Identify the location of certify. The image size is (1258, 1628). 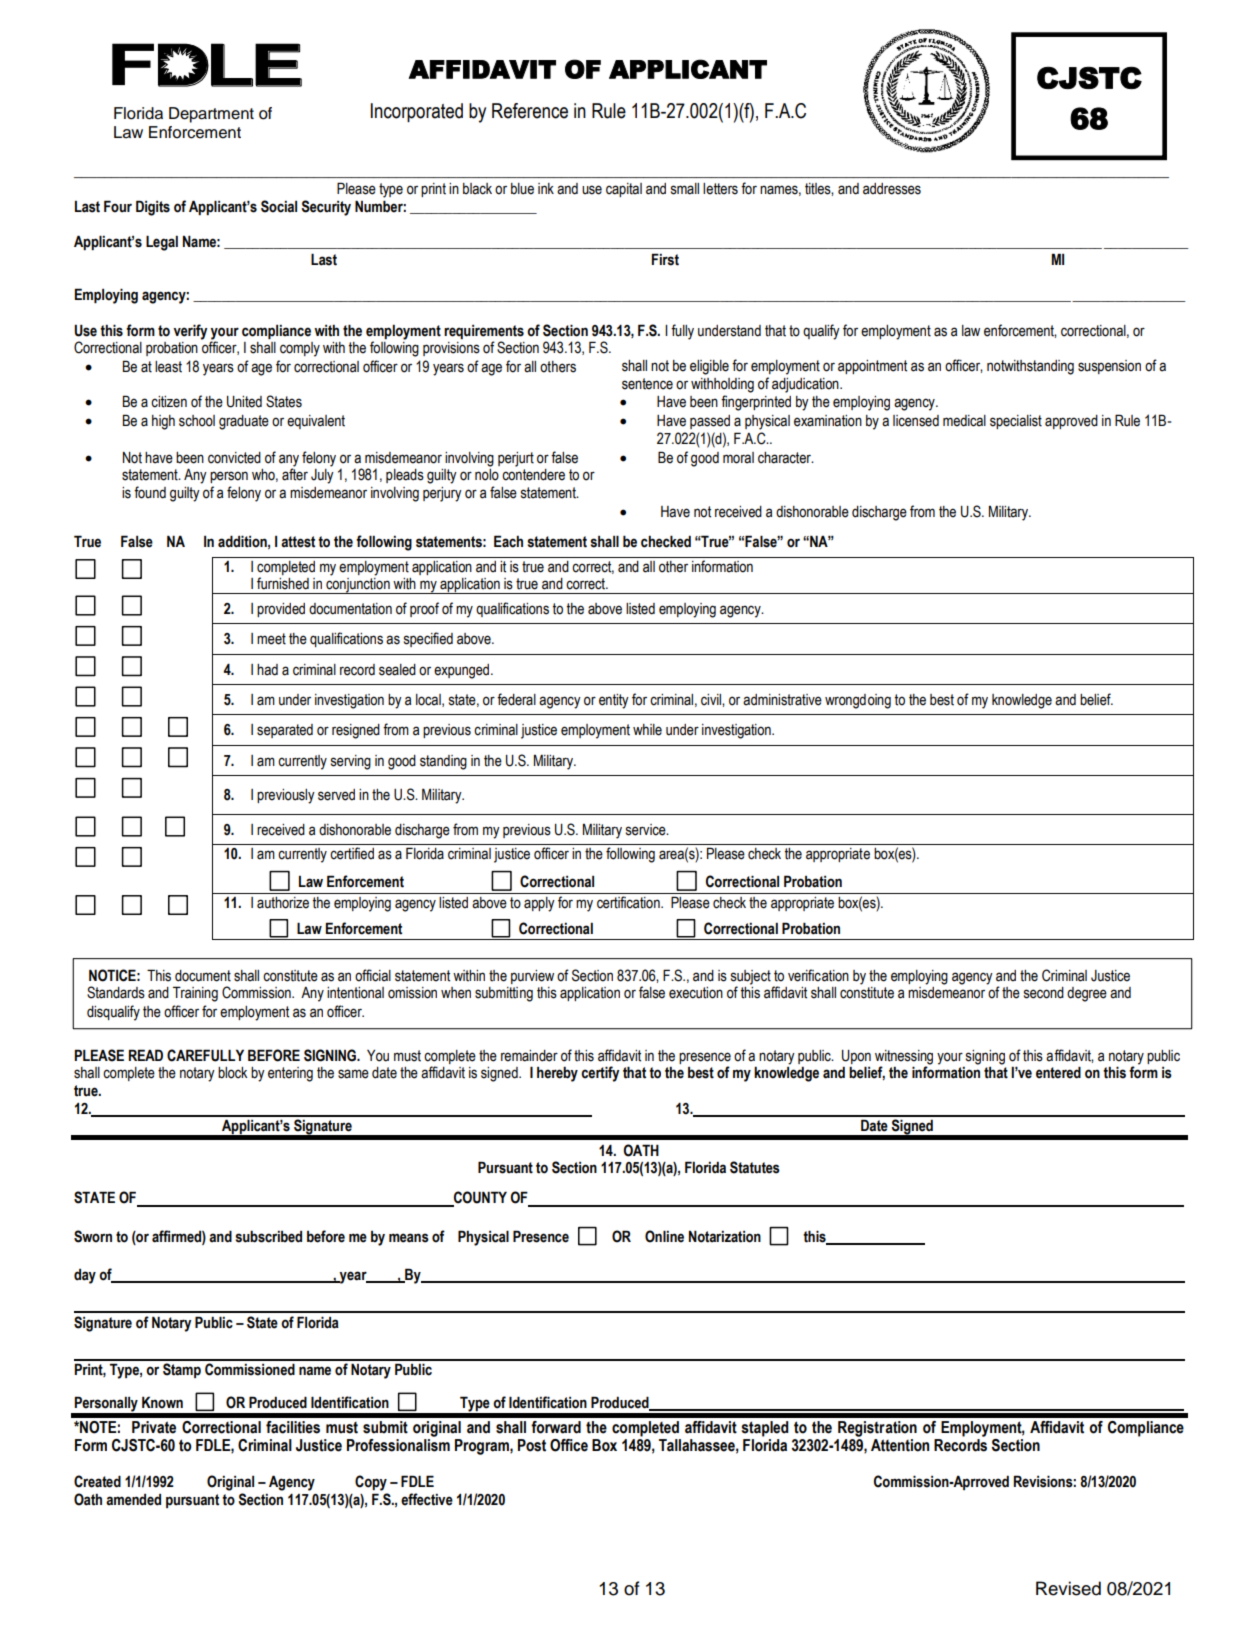
(600, 1074).
